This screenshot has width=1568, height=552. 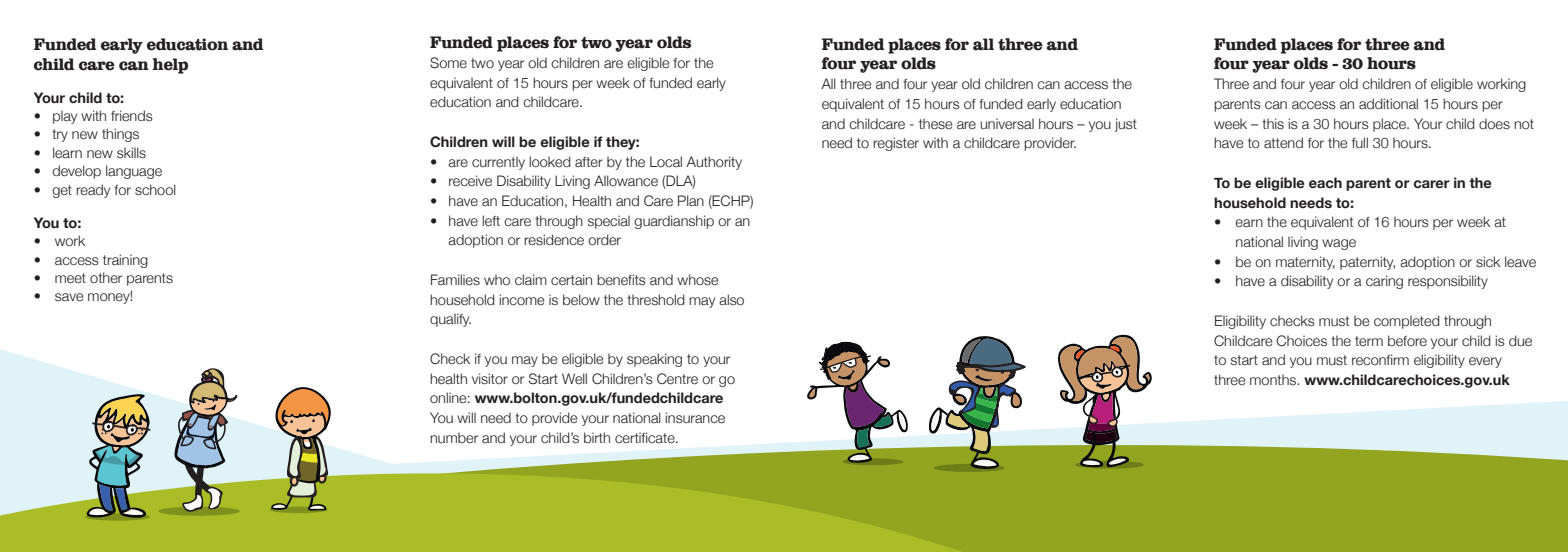 I want to click on wage, so click(x=1339, y=244).
